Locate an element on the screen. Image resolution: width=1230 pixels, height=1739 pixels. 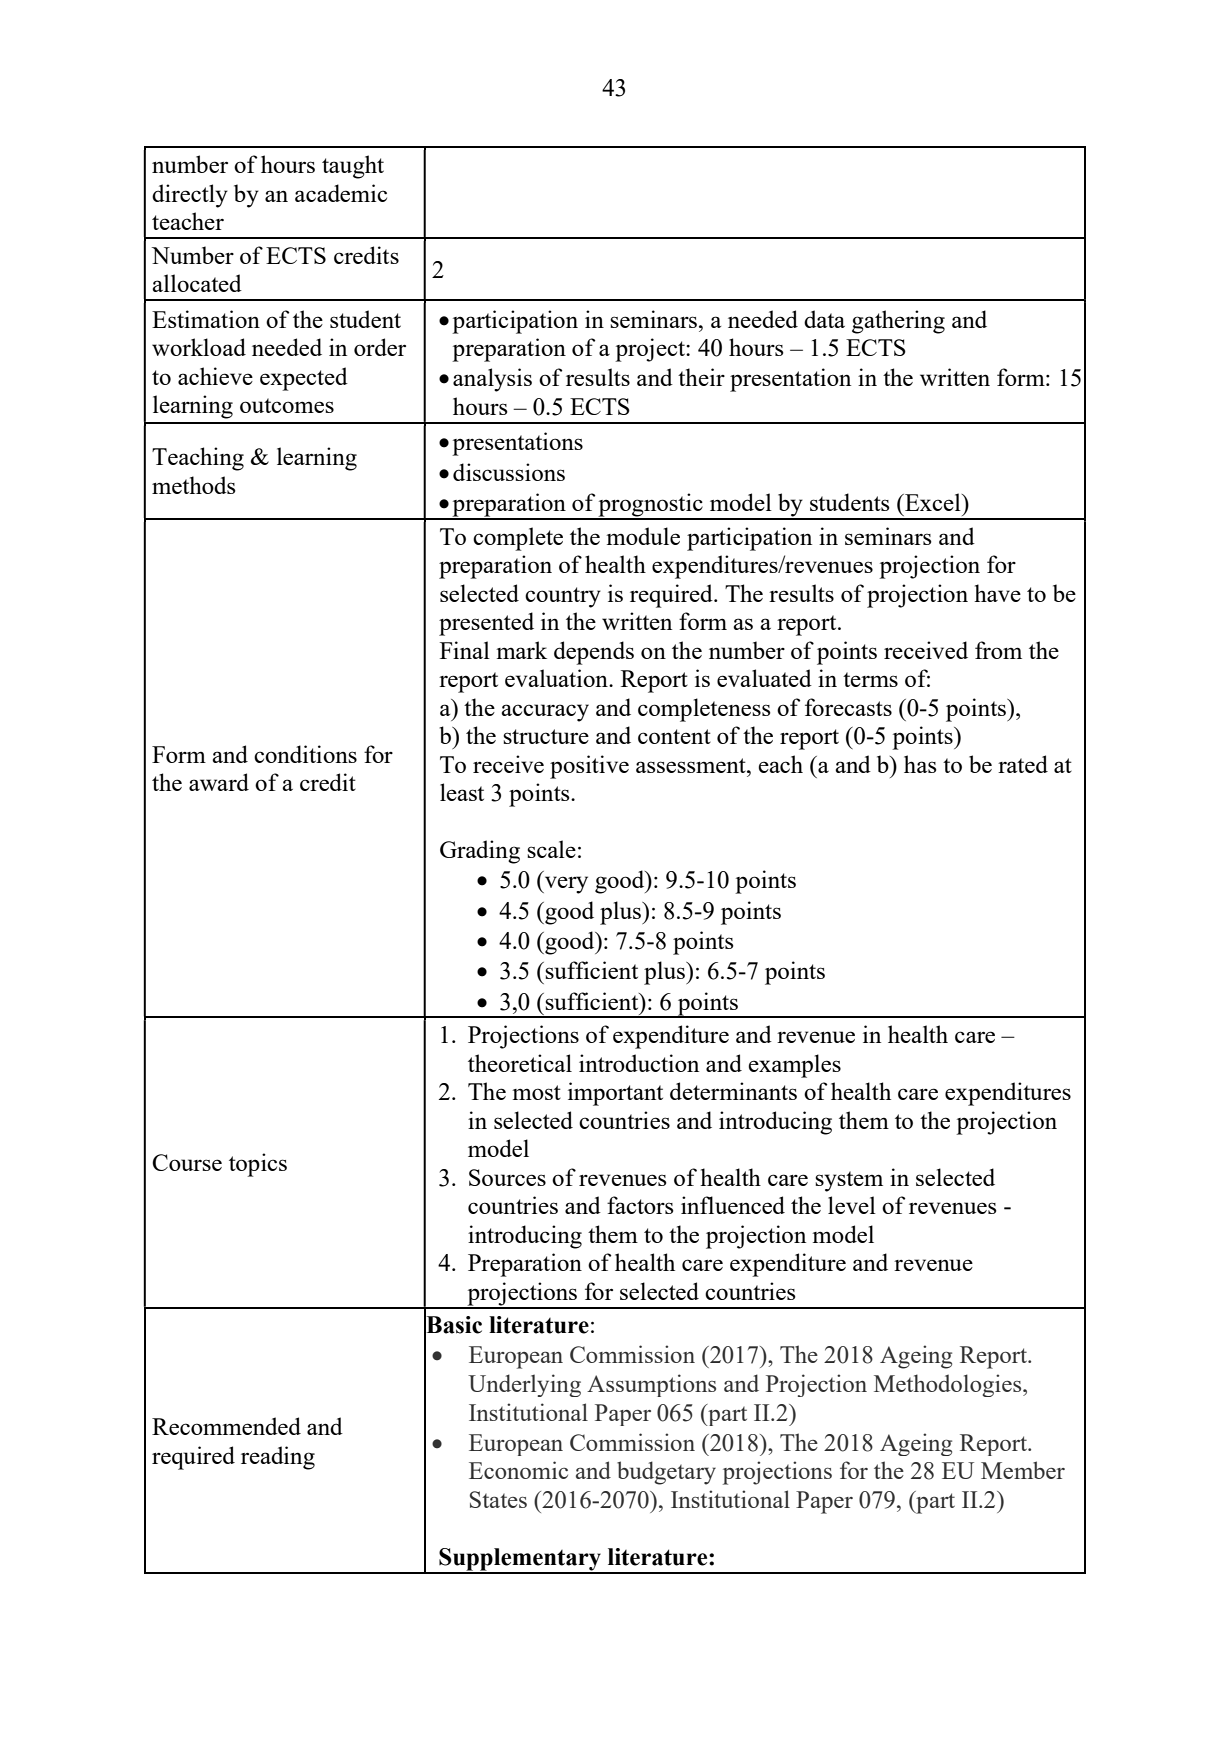
conditions is located at coordinates (305, 754).
